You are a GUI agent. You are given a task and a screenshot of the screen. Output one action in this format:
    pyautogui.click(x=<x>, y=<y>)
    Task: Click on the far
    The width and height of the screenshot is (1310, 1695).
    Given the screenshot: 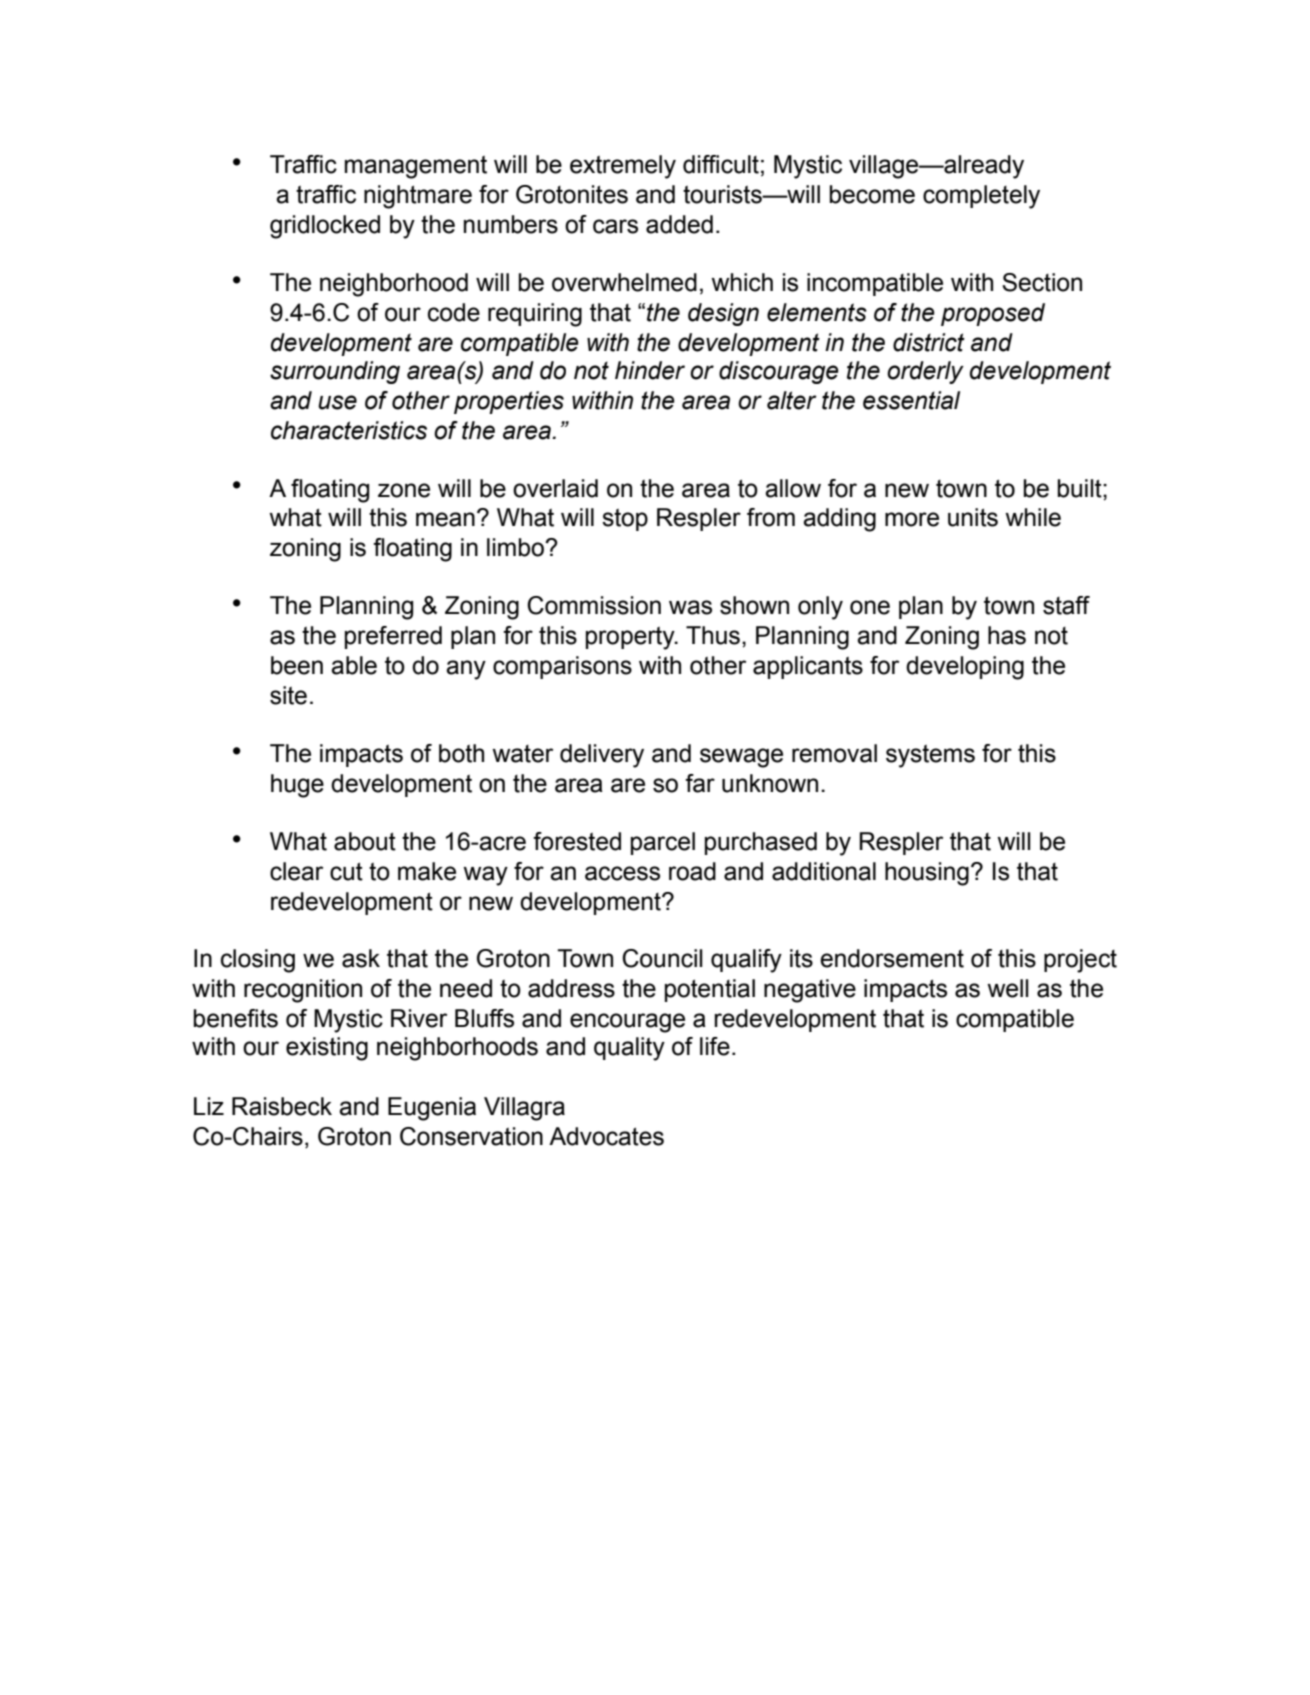 What is the action you would take?
    pyautogui.click(x=700, y=783)
